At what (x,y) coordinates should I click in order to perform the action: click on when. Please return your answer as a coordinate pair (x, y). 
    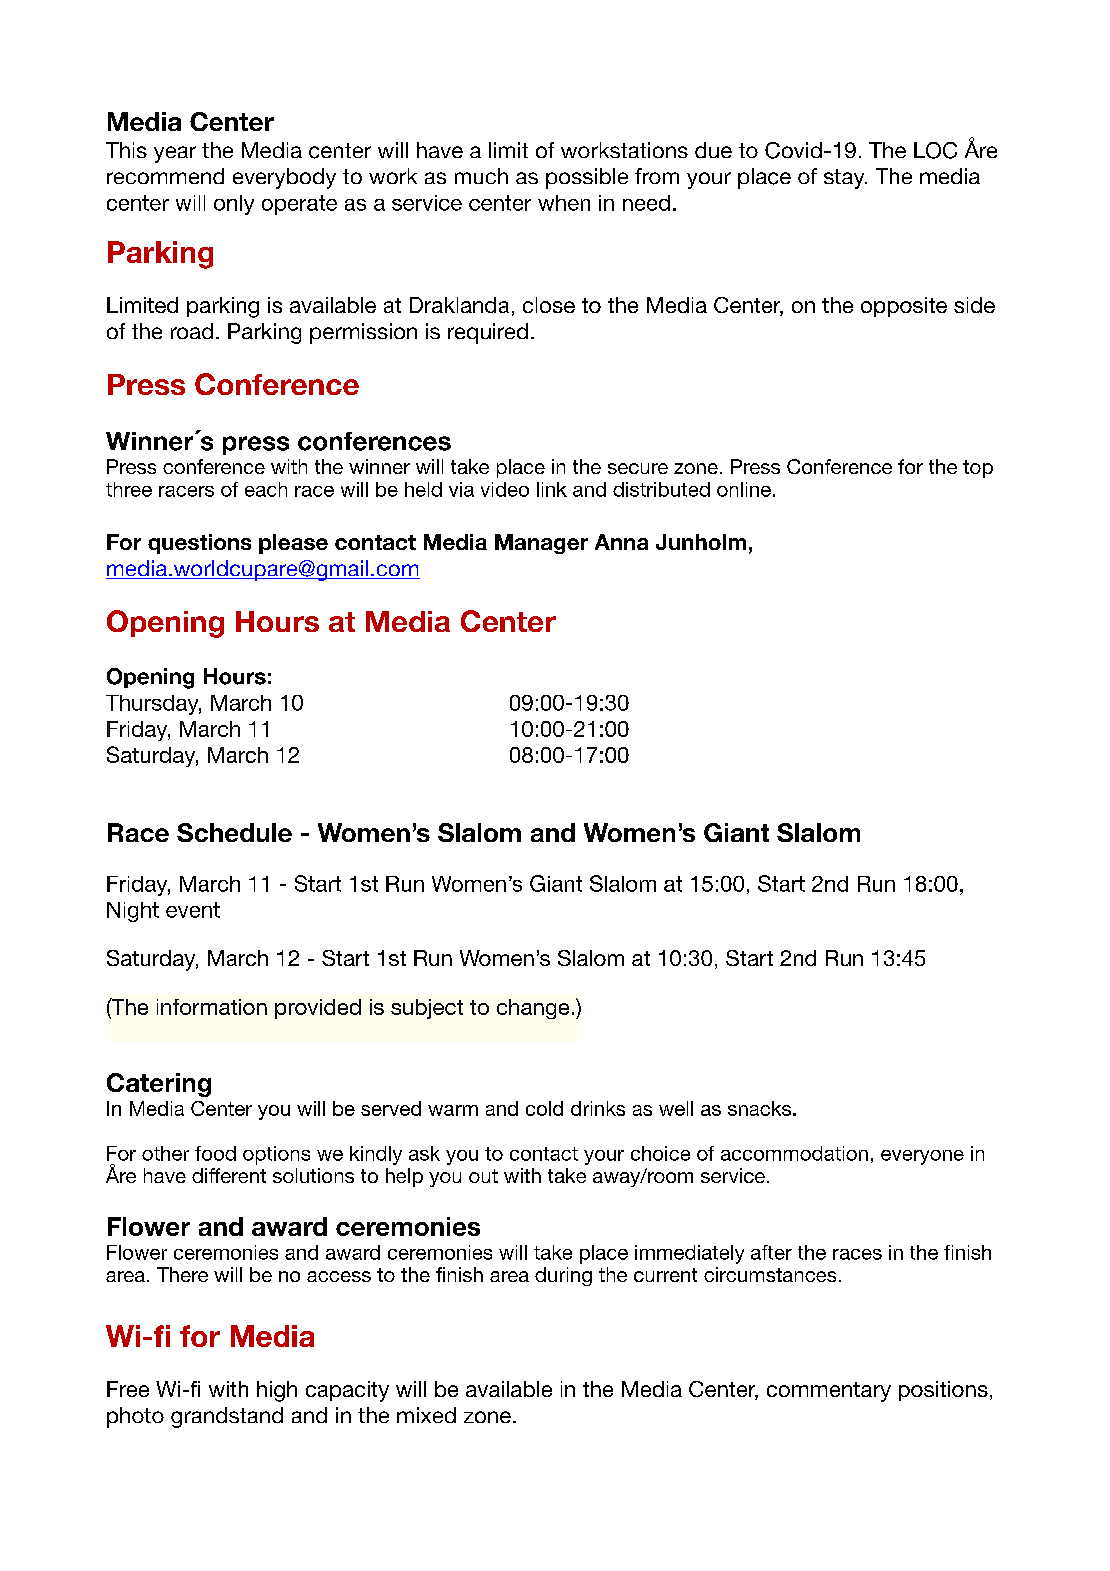
    Looking at the image, I should click on (564, 203).
